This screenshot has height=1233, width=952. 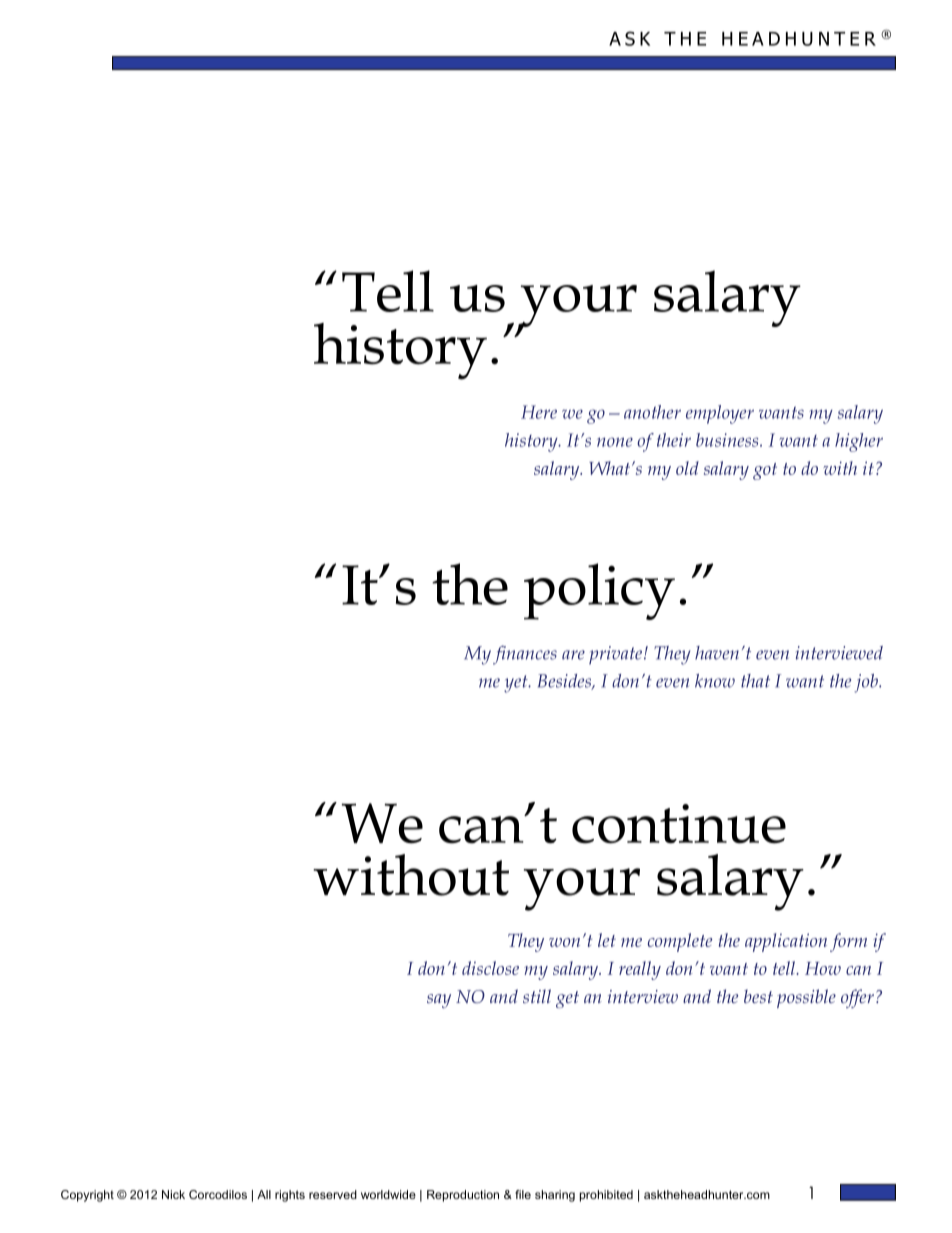 I want to click on yet, so click(x=517, y=684).
